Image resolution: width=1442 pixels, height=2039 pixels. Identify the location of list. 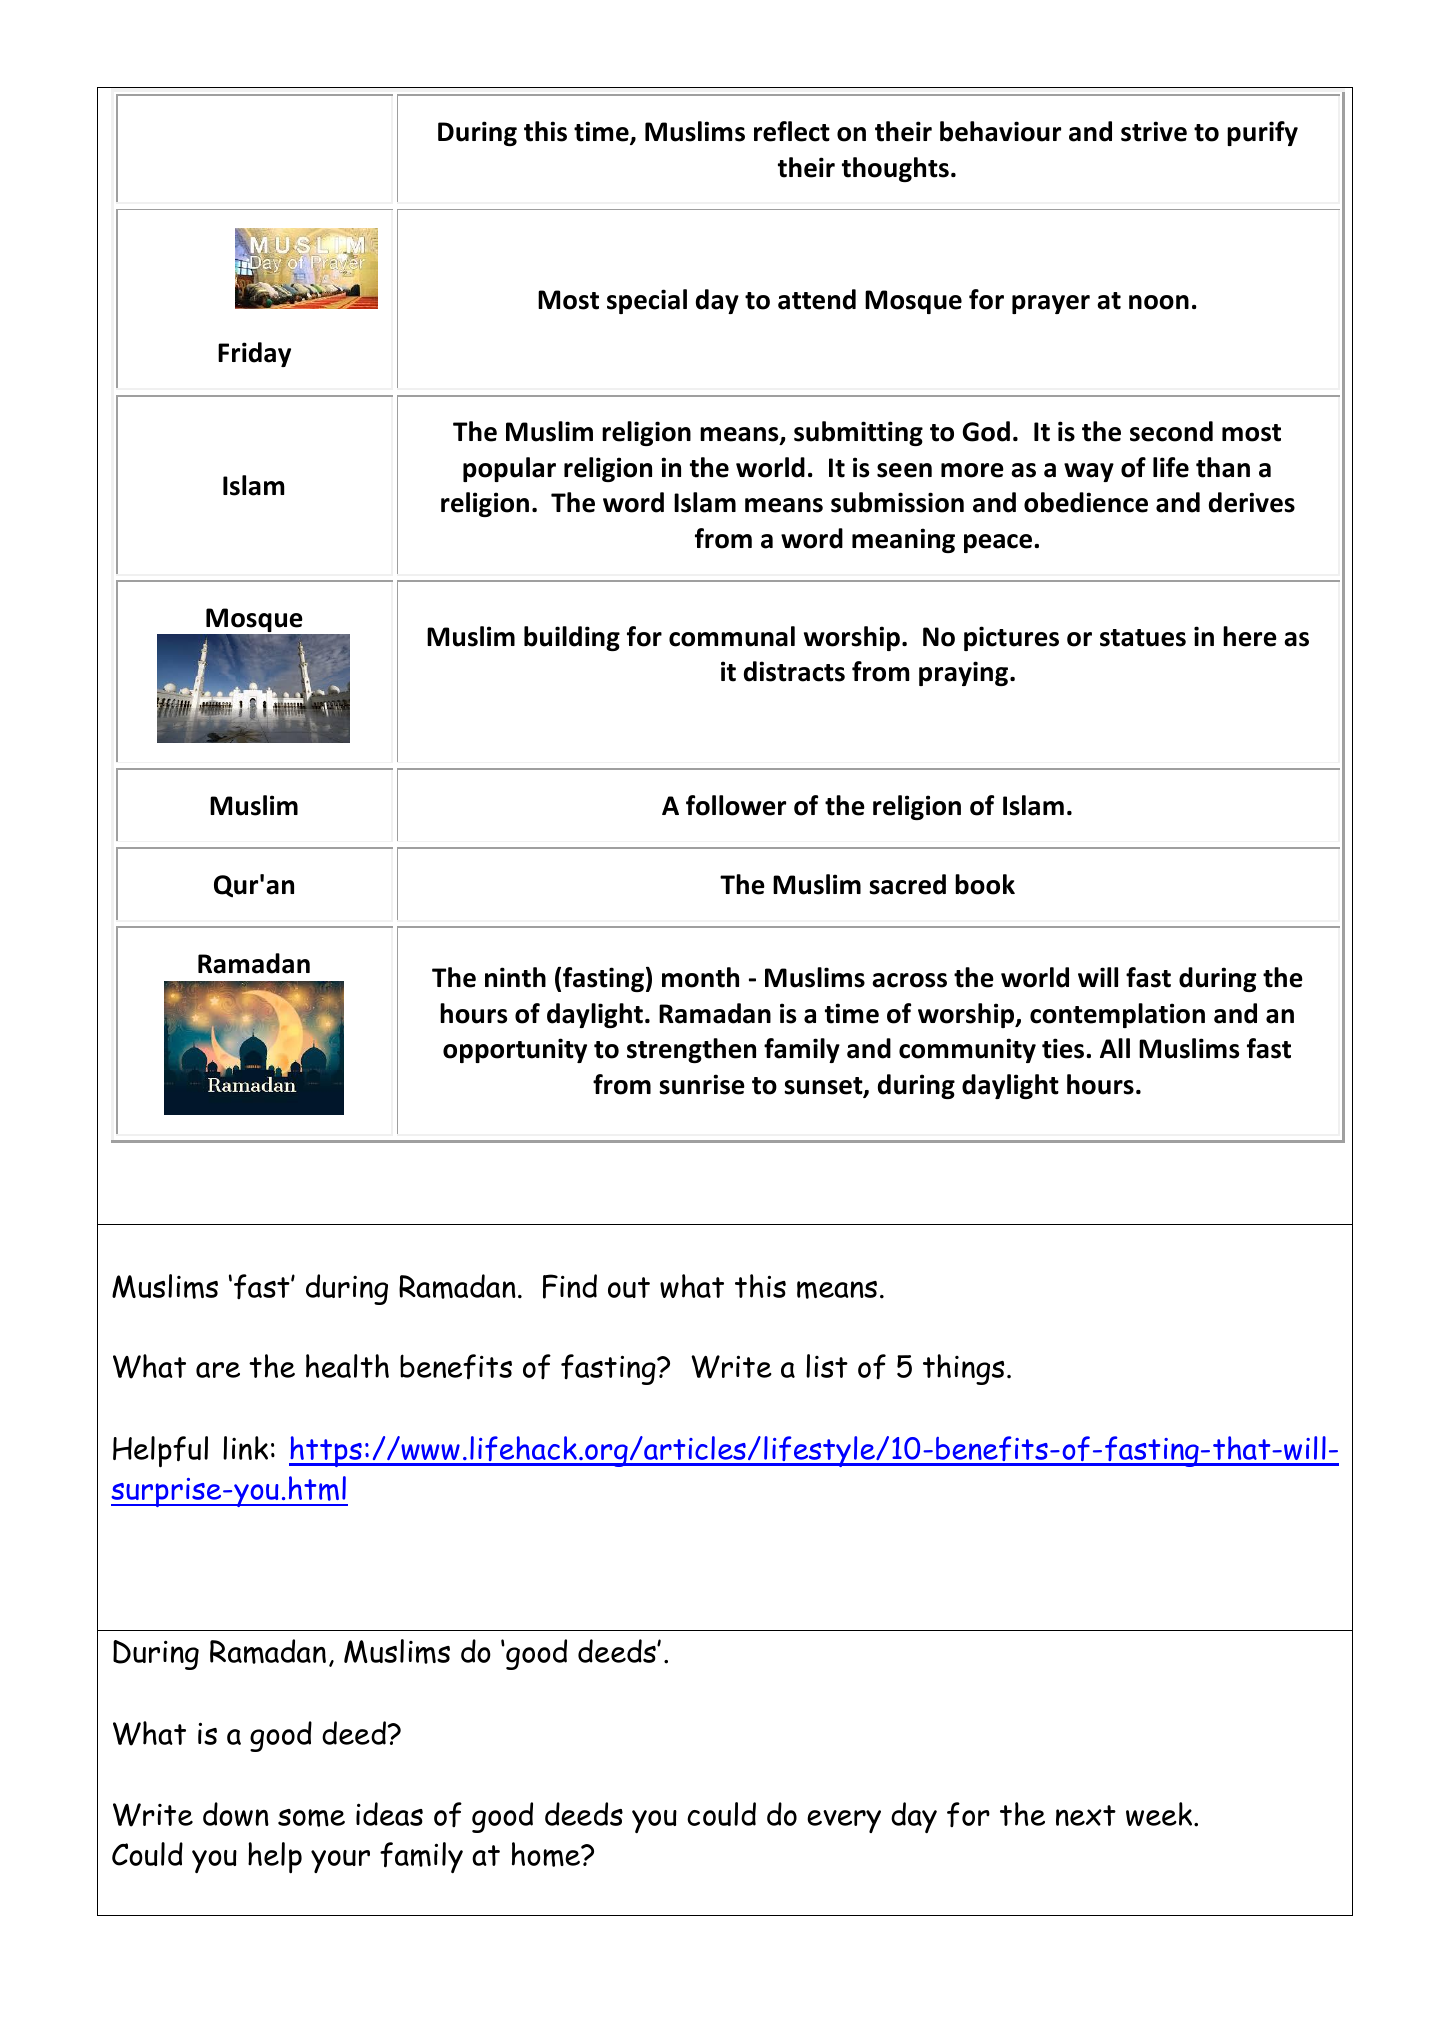
(827, 1366).
